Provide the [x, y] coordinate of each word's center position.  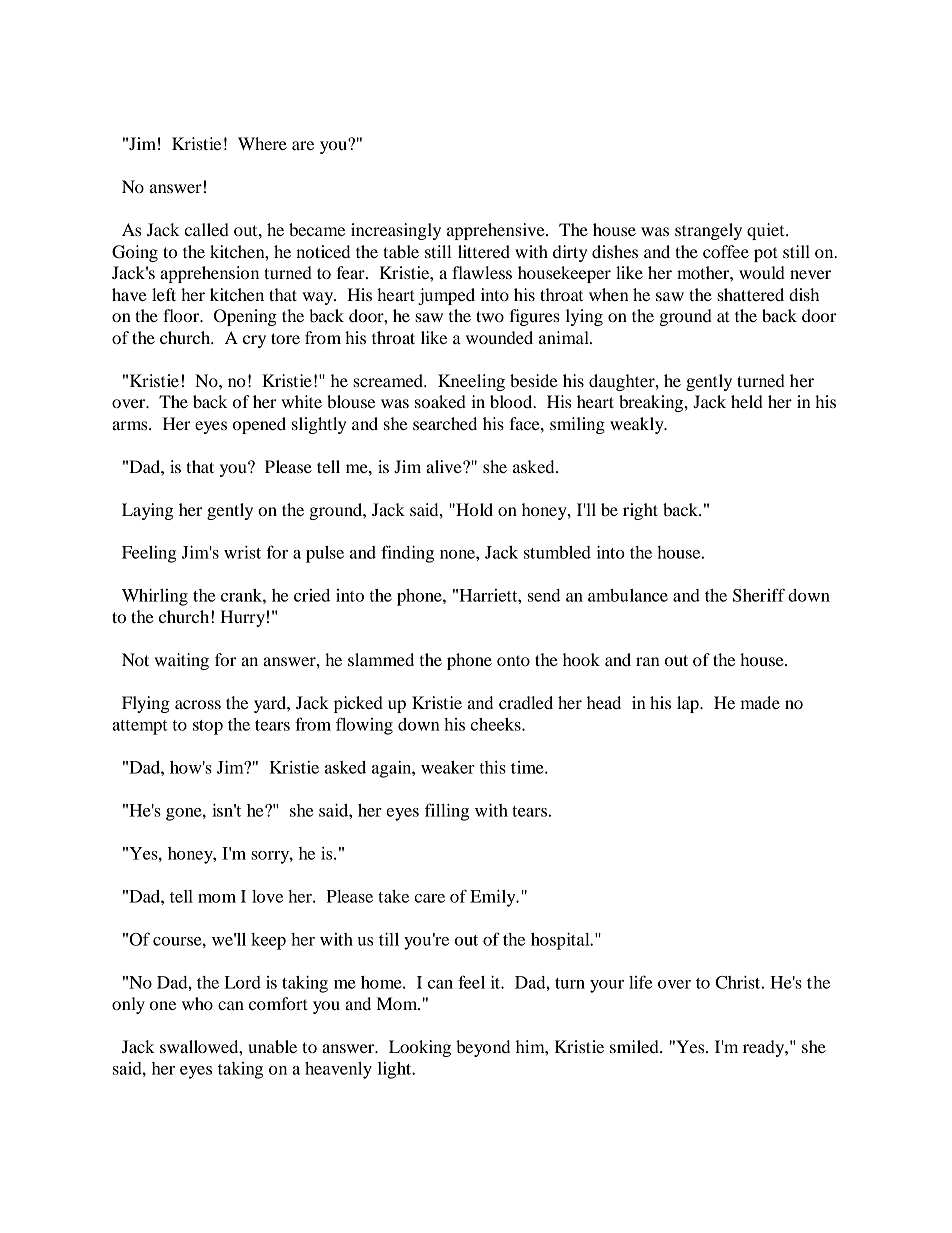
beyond [483, 1048]
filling [447, 812]
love [267, 896]
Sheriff [759, 595]
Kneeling [471, 382]
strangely [708, 231]
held [747, 401]
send [544, 595]
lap [689, 704]
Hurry [242, 618]
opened [259, 425]
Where [262, 143]
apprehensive [497, 231]
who [197, 1003]
